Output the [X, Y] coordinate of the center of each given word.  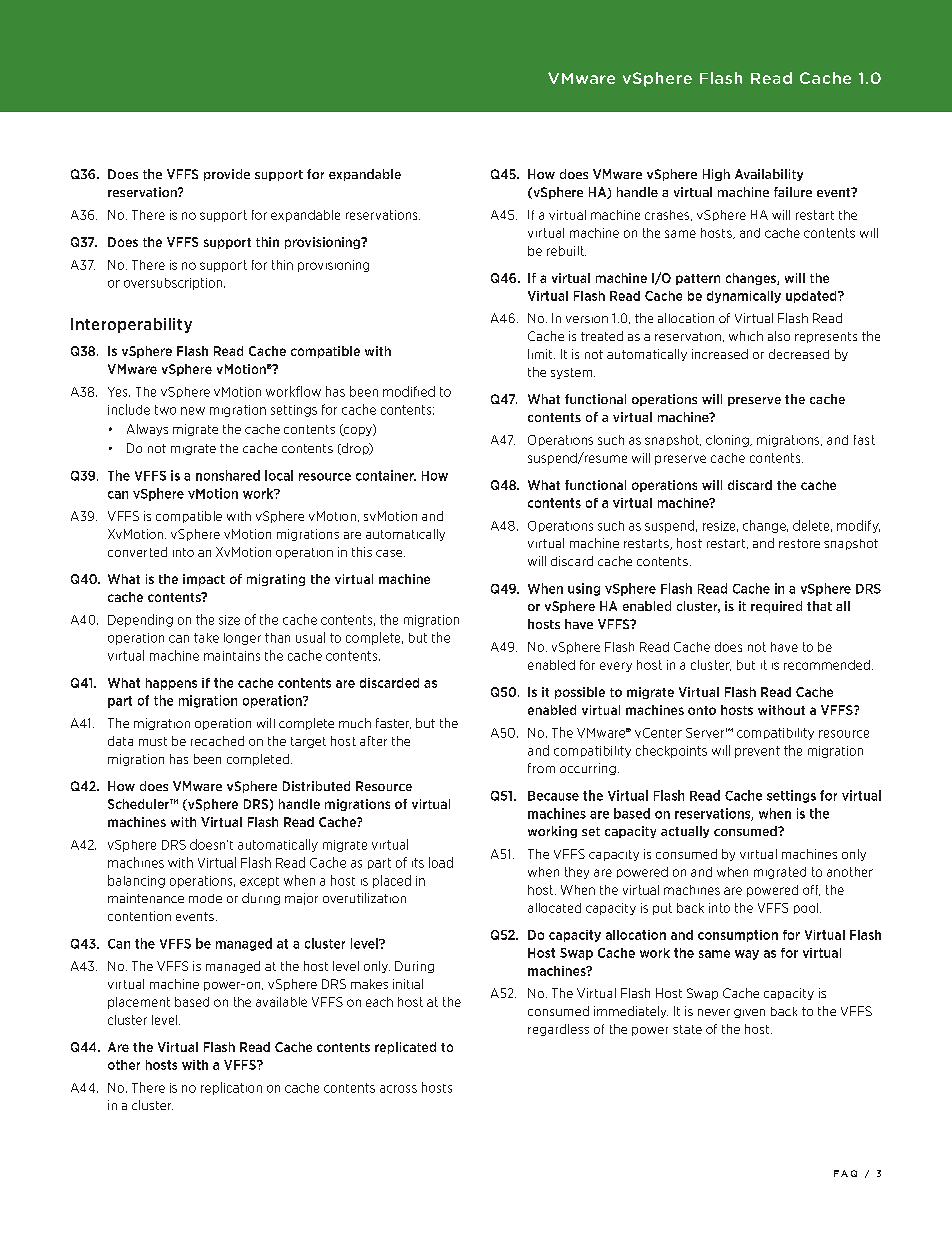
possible [580, 693]
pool [807, 908]
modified [409, 391]
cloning [728, 441]
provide [227, 175]
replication [231, 1088]
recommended [827, 665]
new [193, 411]
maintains [232, 656]
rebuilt [566, 251]
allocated [554, 908]
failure [793, 192]
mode [205, 898]
